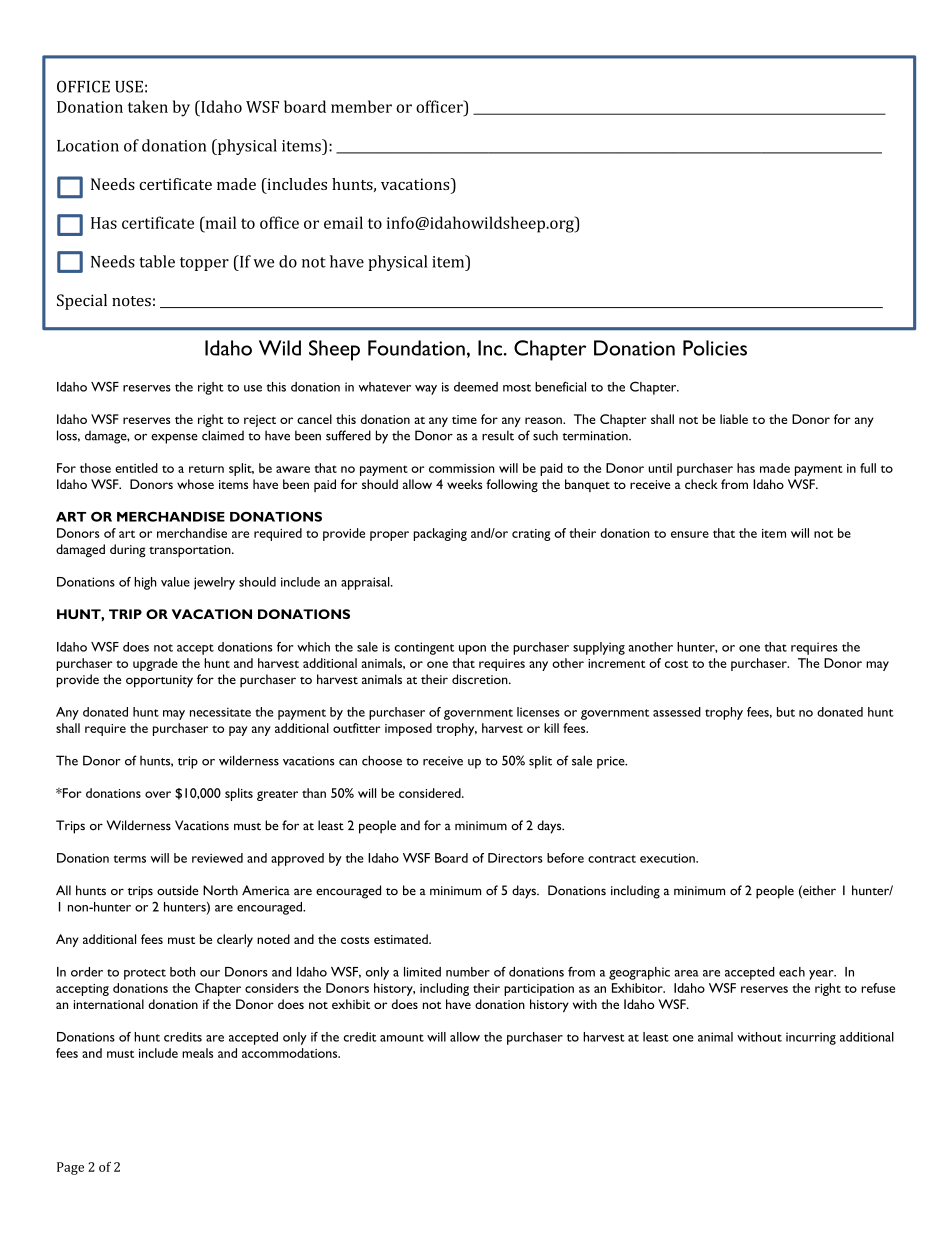  I want to click on entitled, so click(136, 468).
